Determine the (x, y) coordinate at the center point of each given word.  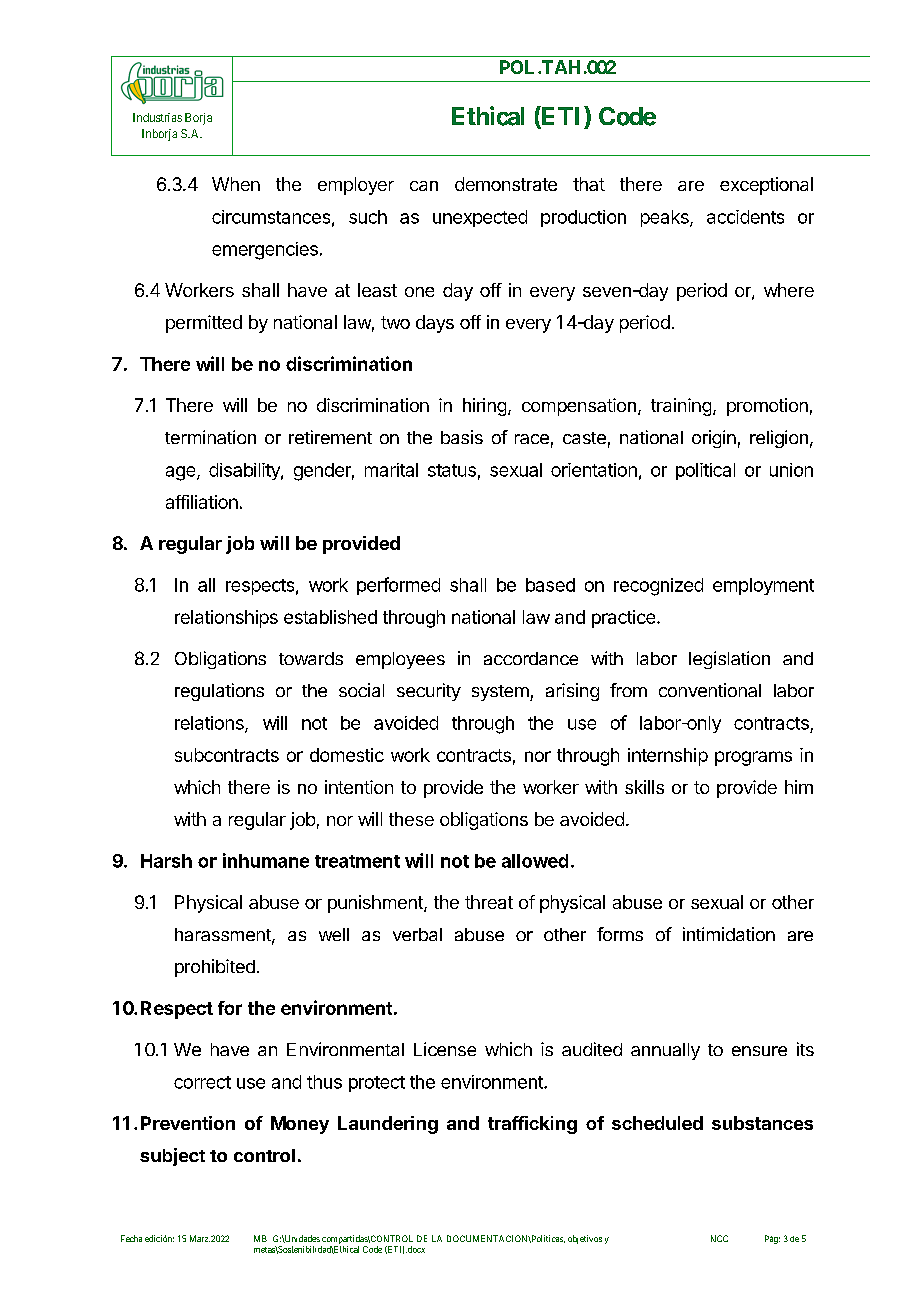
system (500, 693)
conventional (710, 690)
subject (172, 1157)
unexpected (480, 218)
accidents (745, 217)
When (236, 184)
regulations (219, 692)
